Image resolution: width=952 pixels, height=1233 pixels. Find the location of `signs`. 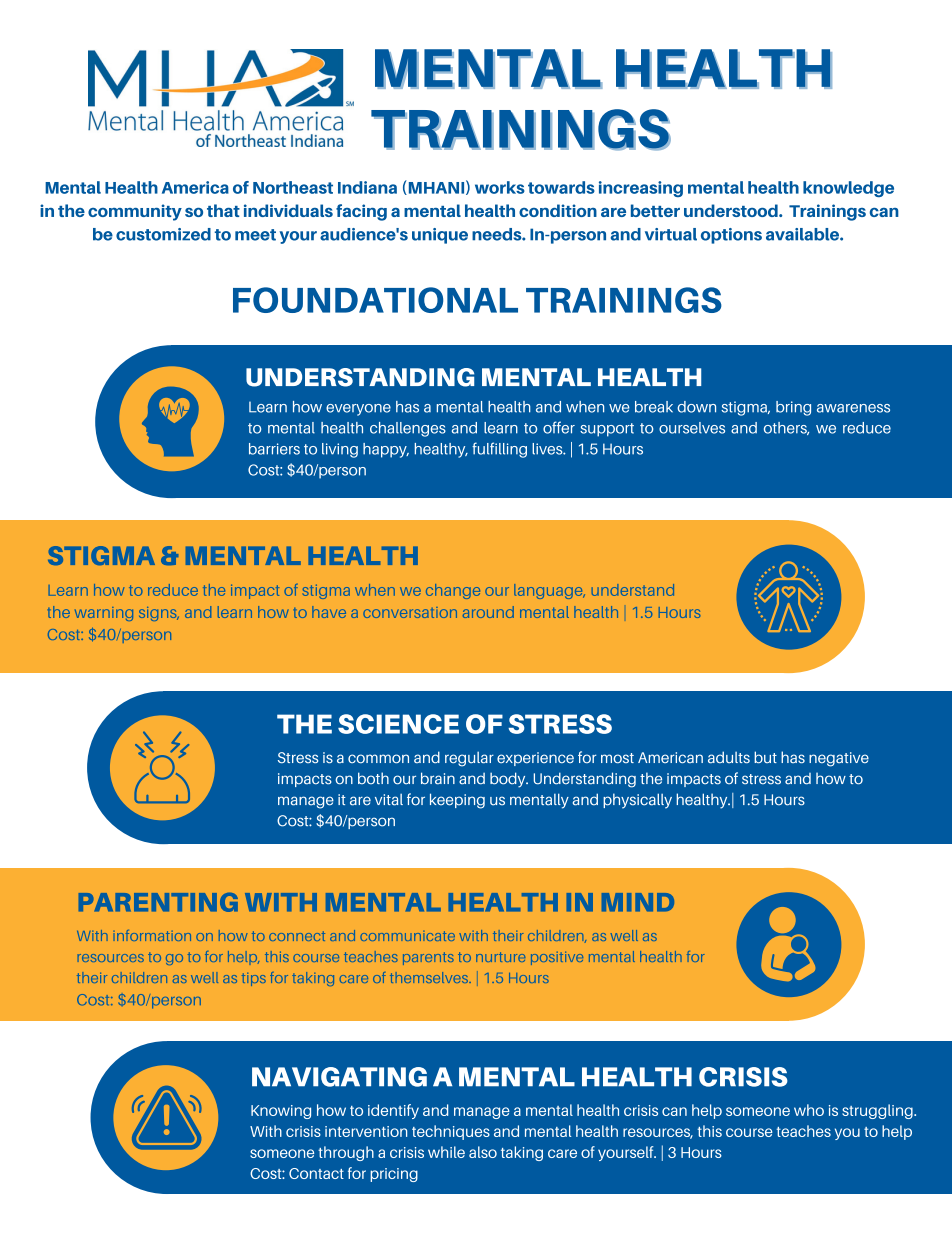

signs is located at coordinates (159, 614).
